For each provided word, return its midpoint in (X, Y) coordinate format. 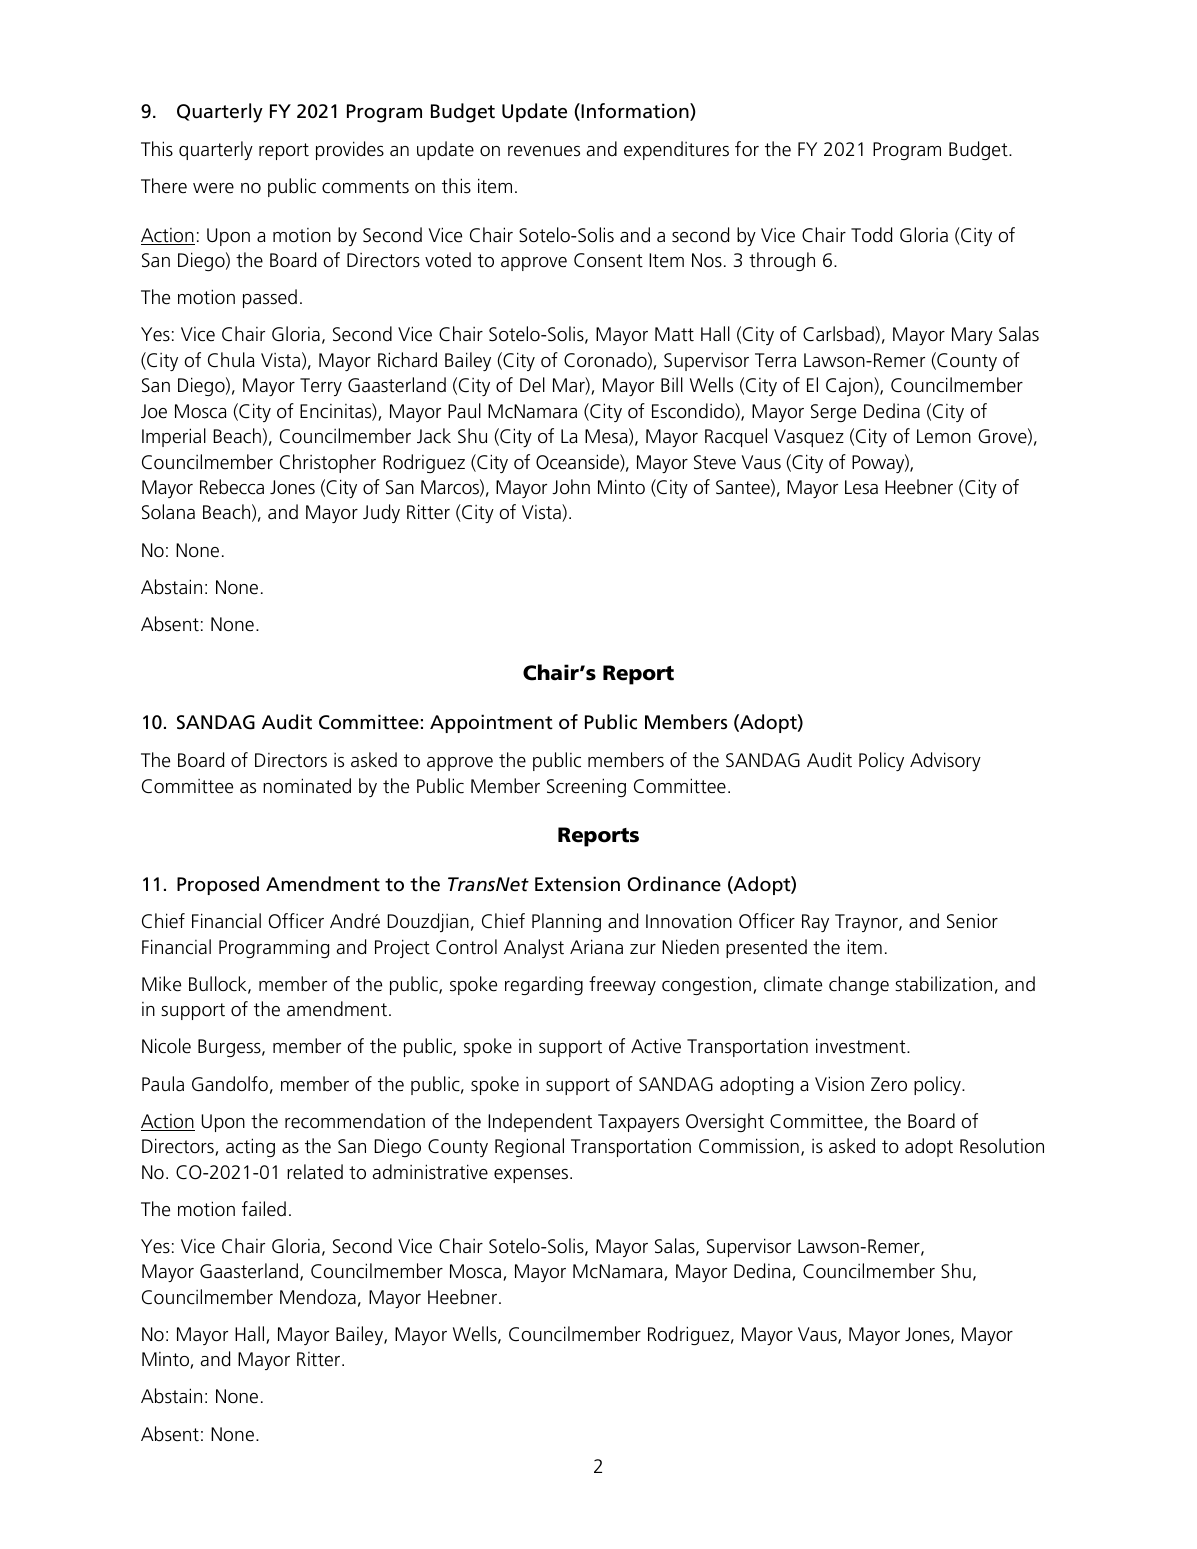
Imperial (174, 437)
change (859, 985)
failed (264, 1209)
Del (532, 384)
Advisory (945, 761)
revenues (544, 151)
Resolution (1002, 1146)
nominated (307, 786)
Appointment (491, 723)
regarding (544, 985)
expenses (532, 1176)
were (213, 188)
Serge (833, 413)
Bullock (219, 985)
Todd (871, 235)
